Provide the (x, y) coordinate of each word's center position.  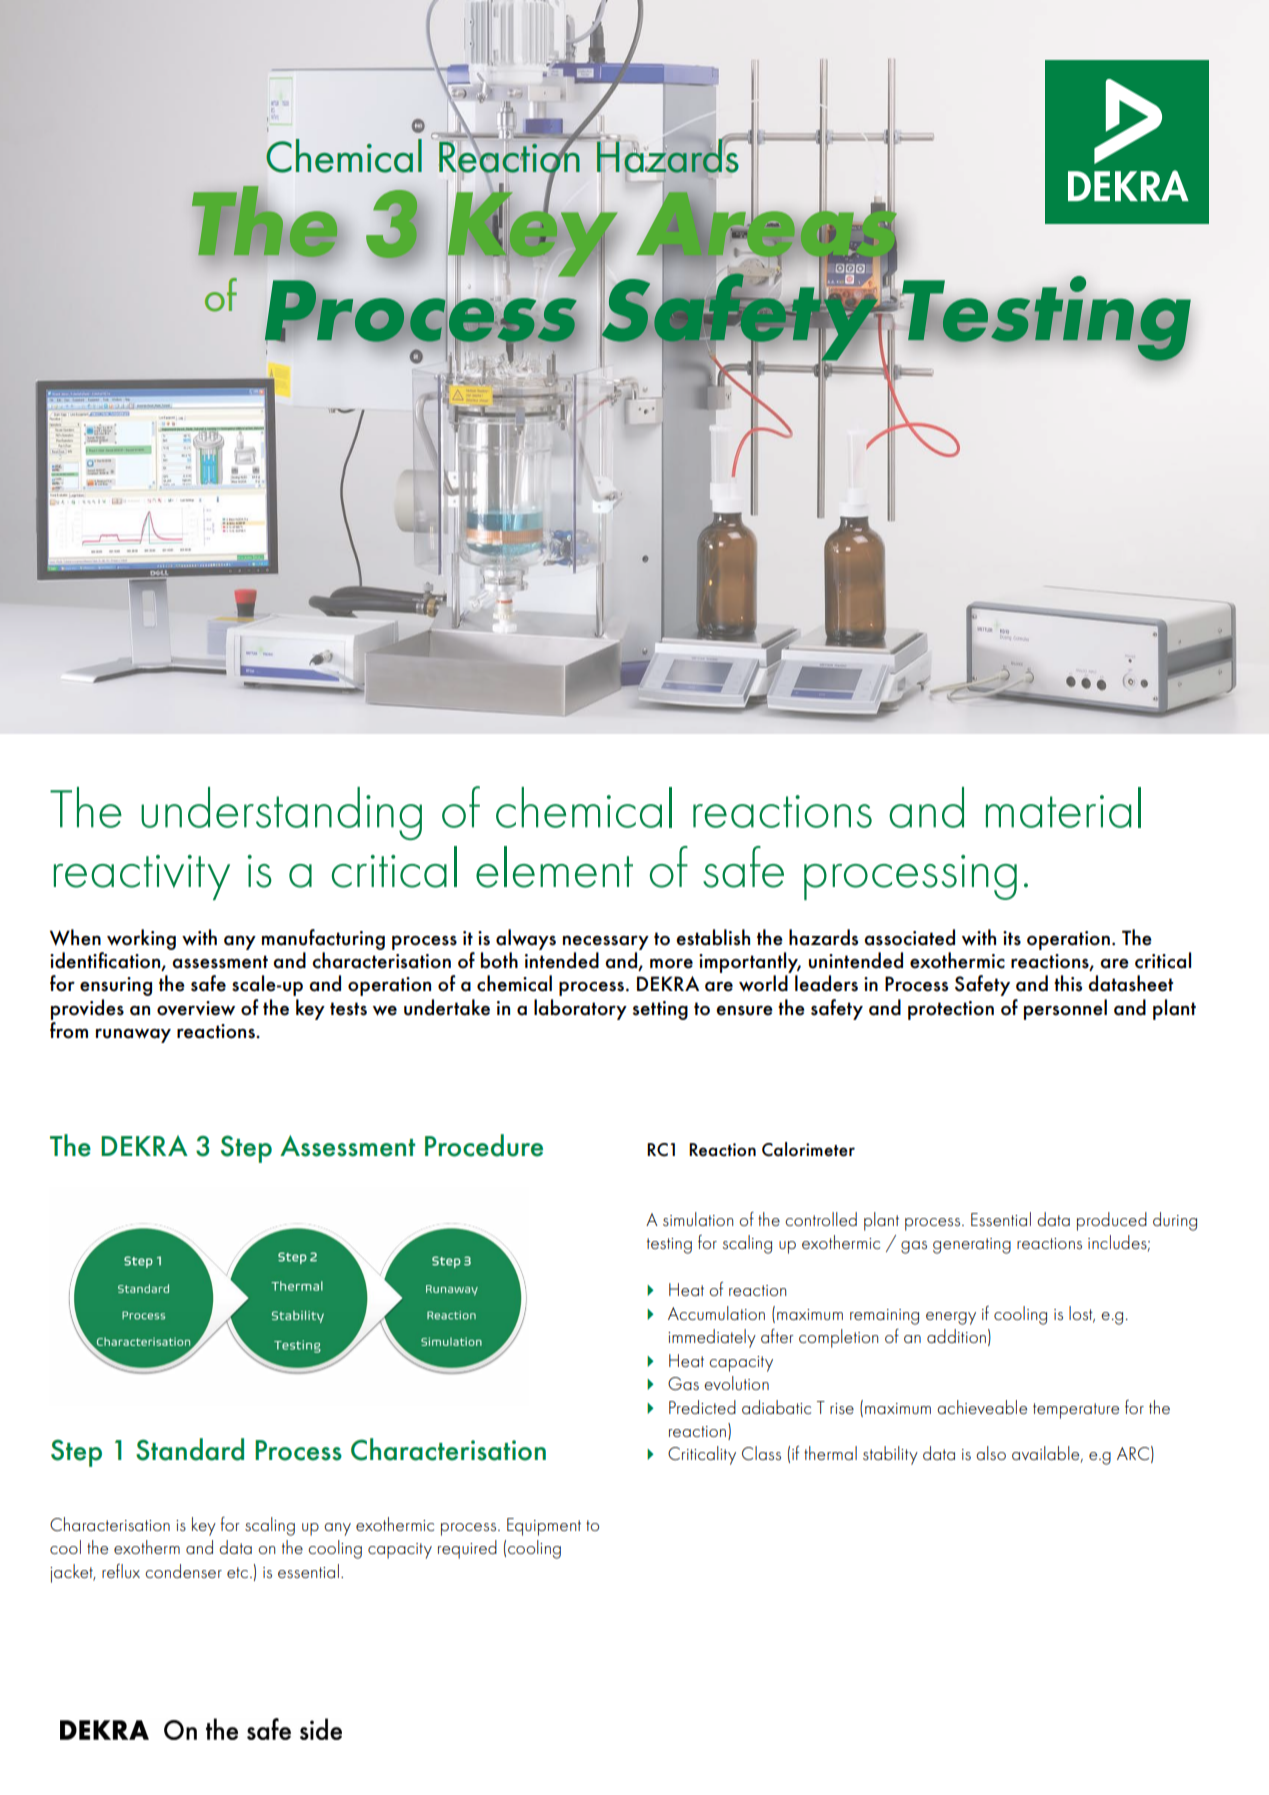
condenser (183, 1571)
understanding (281, 813)
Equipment (544, 1527)
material (1063, 807)
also (991, 1453)
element (554, 867)
